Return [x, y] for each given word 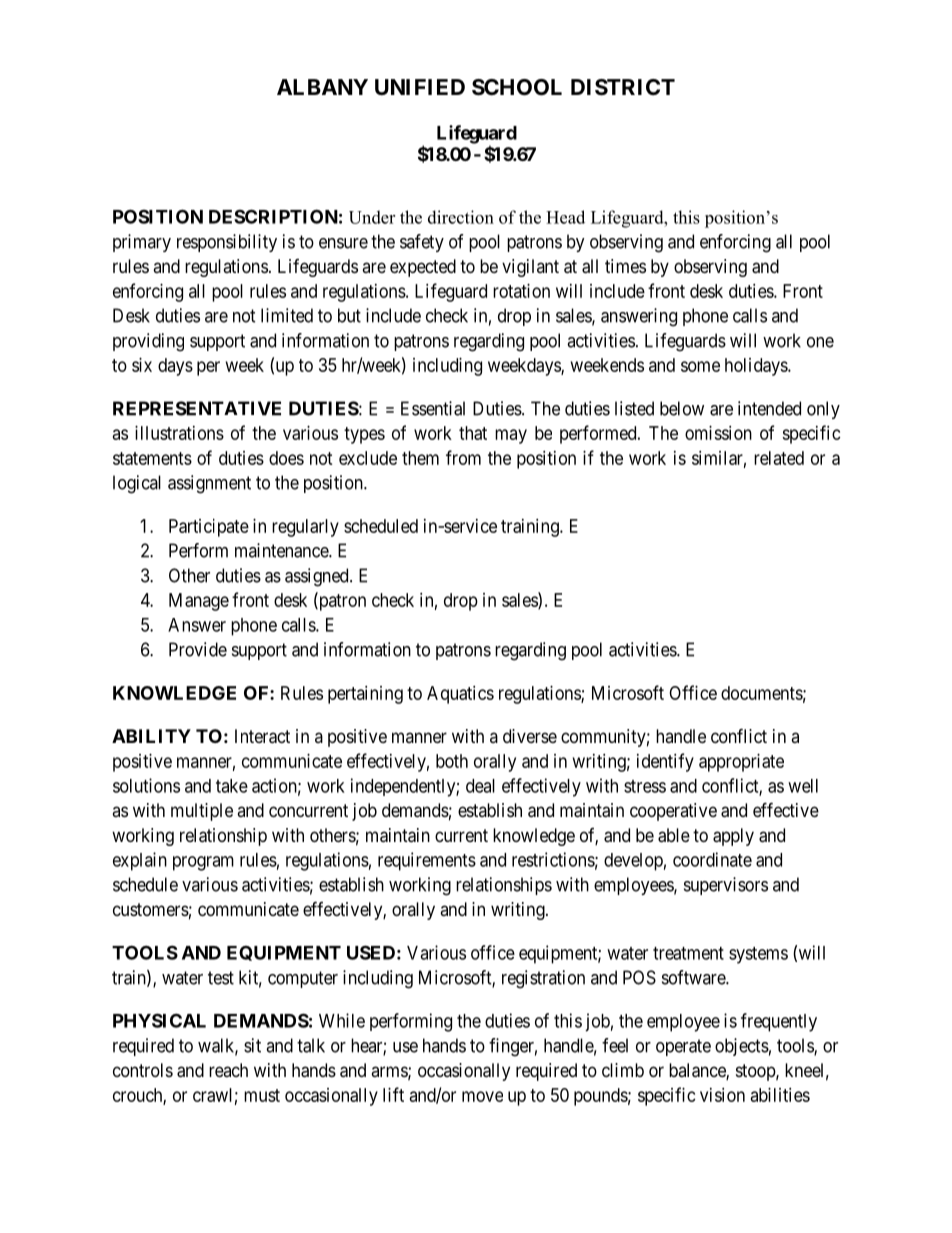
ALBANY [322, 87]
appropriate [741, 763]
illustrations [179, 433]
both [452, 761]
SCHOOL [517, 87]
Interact [262, 736]
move [482, 1096]
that [473, 433]
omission [718, 433]
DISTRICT [623, 87]
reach [228, 1070]
